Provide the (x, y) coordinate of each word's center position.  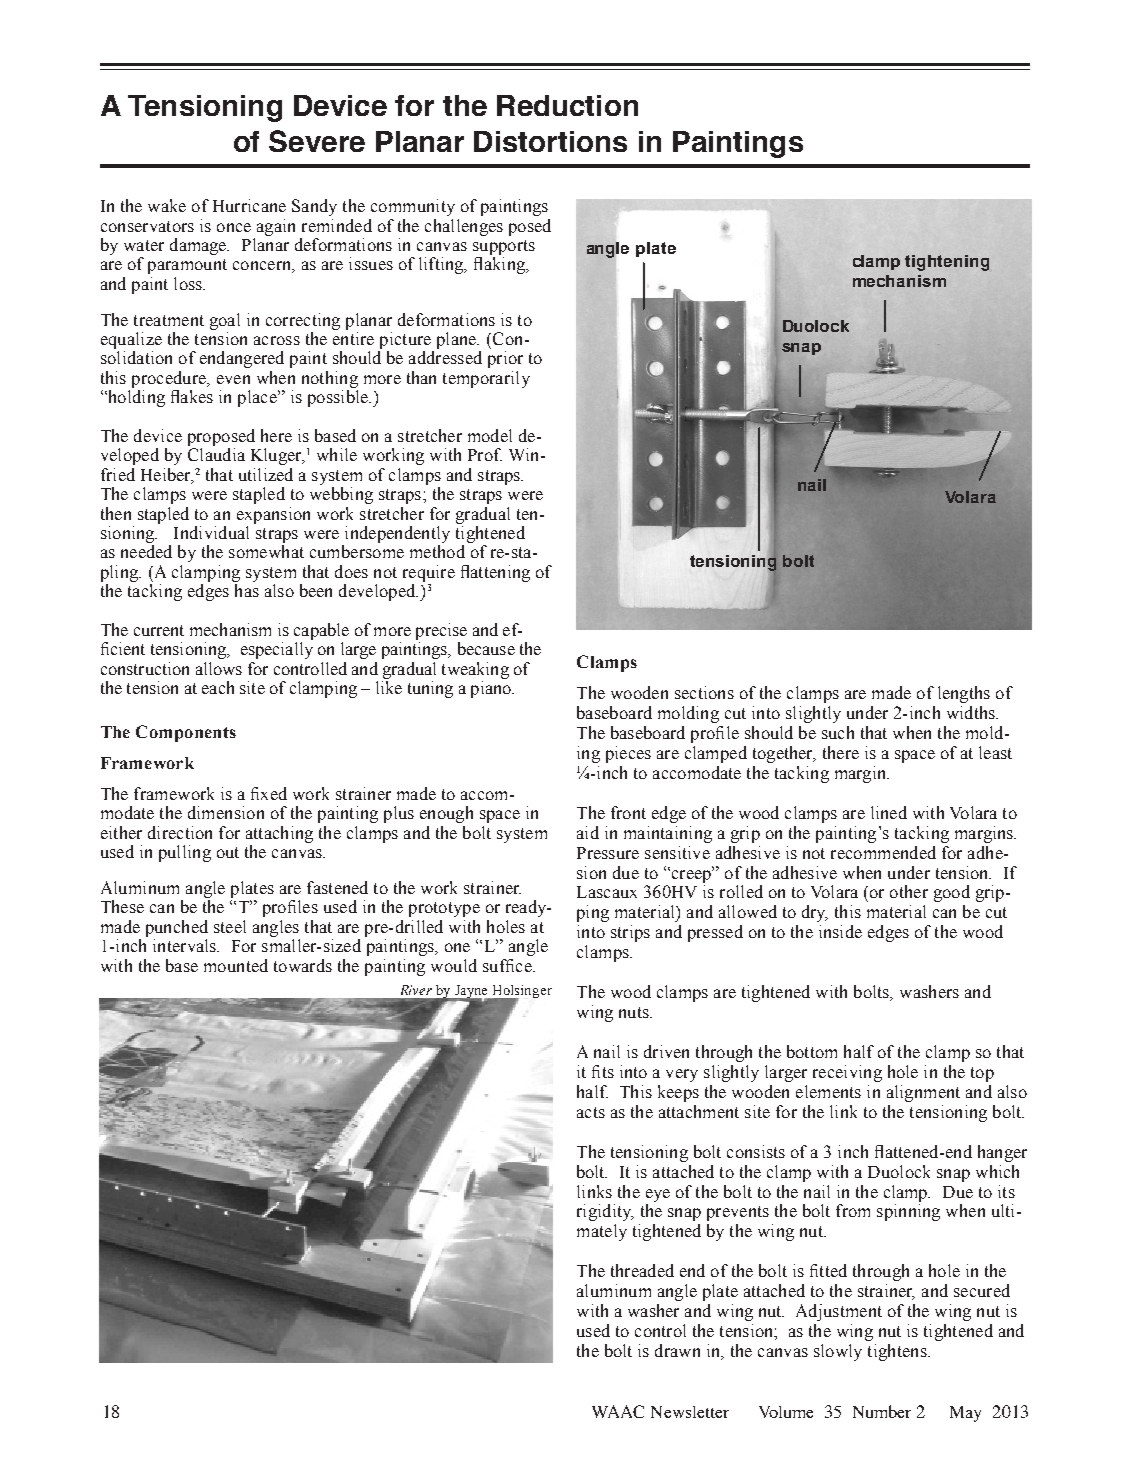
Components (186, 733)
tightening (947, 263)
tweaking (475, 670)
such (838, 732)
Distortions (550, 141)
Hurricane (249, 205)
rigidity (605, 1212)
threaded (642, 1270)
